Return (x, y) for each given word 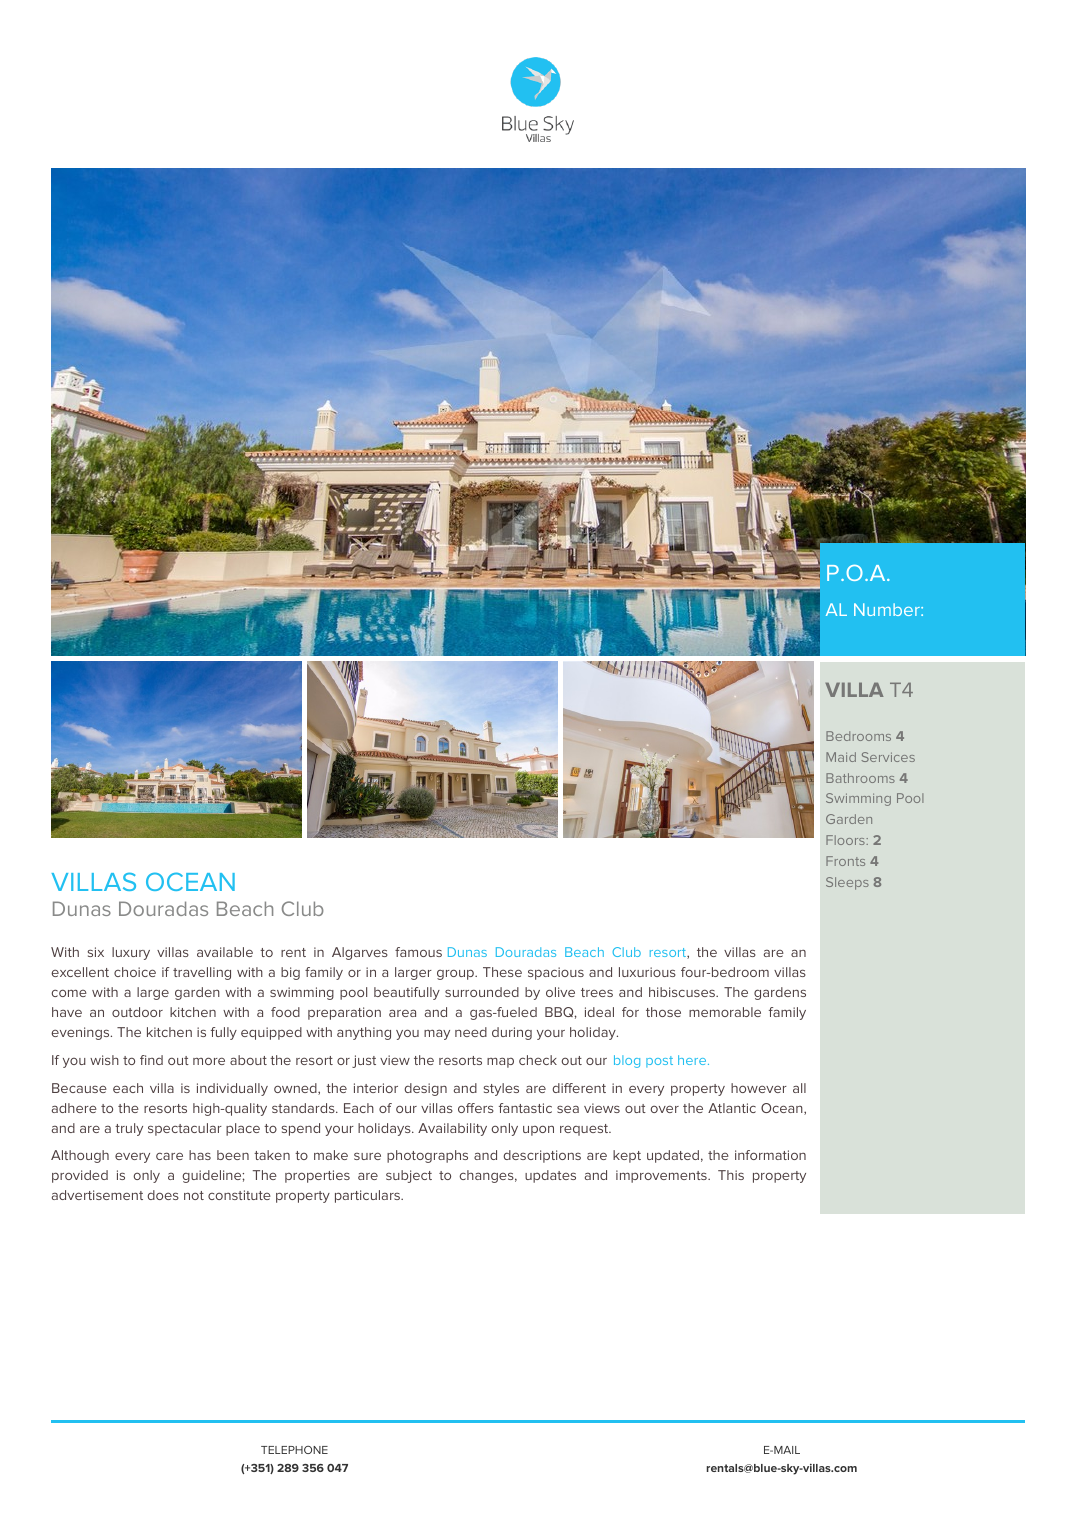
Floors (846, 840)
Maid (841, 757)
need (471, 1032)
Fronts (845, 861)
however (759, 1088)
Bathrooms (860, 778)
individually (232, 1089)
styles (501, 1089)
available (225, 952)
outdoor (137, 1012)
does (163, 1195)
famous (418, 952)
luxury (131, 953)
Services (888, 757)
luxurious (647, 972)
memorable (725, 1012)
